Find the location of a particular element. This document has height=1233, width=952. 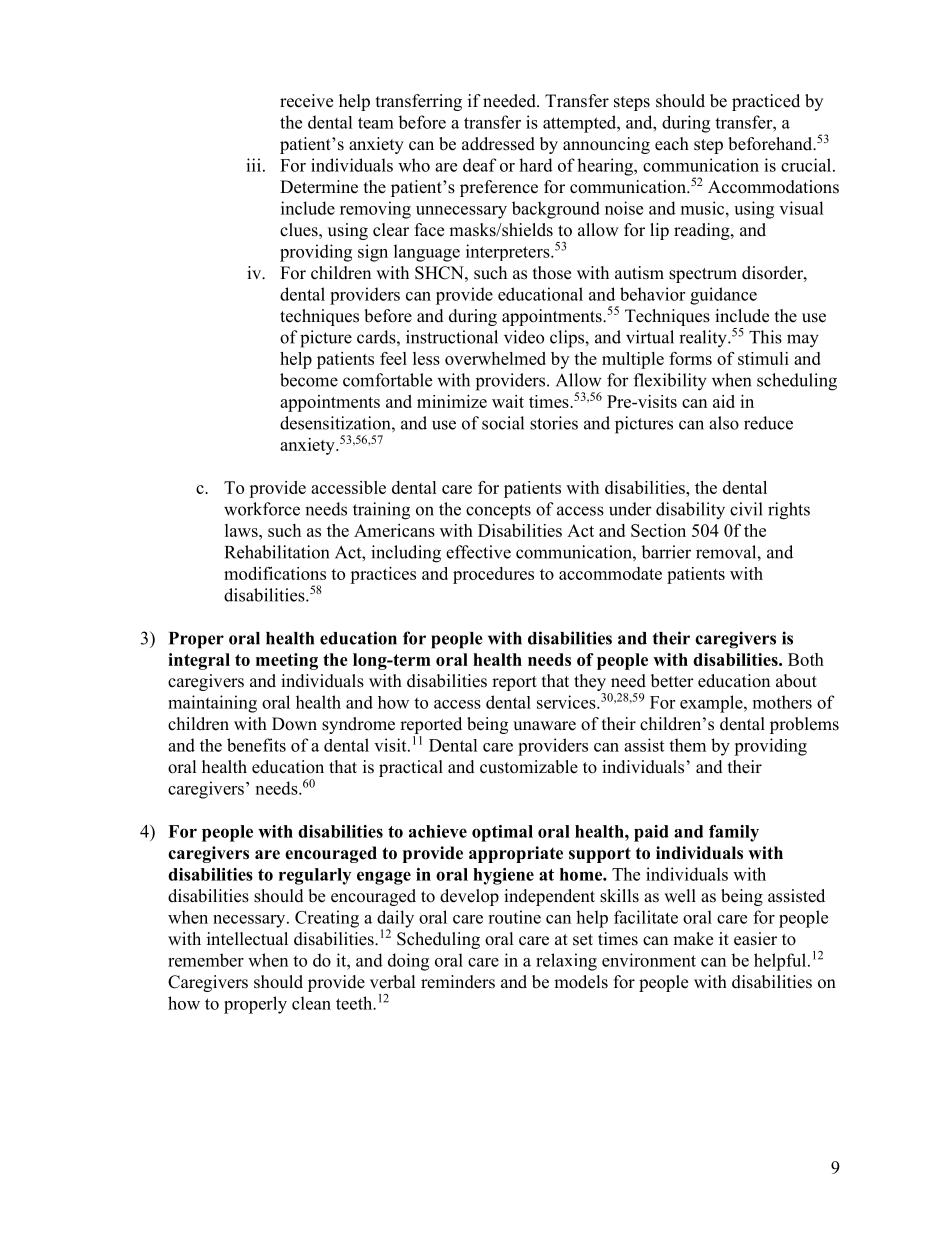

receive is located at coordinates (306, 101).
